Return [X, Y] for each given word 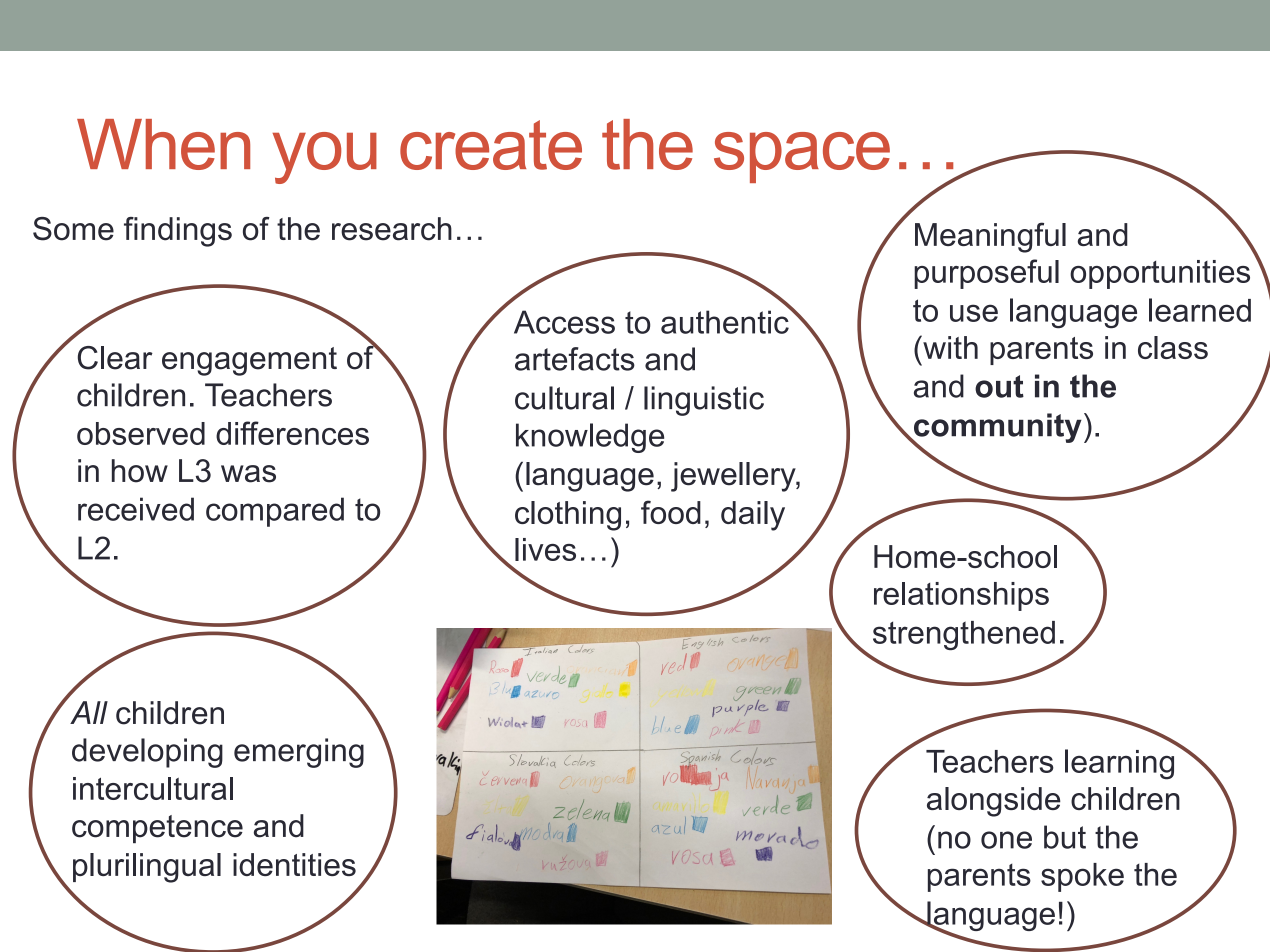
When [163, 144]
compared [275, 512]
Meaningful [990, 237]
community [997, 429]
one [1006, 840]
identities [294, 864]
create [491, 145]
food [671, 512]
